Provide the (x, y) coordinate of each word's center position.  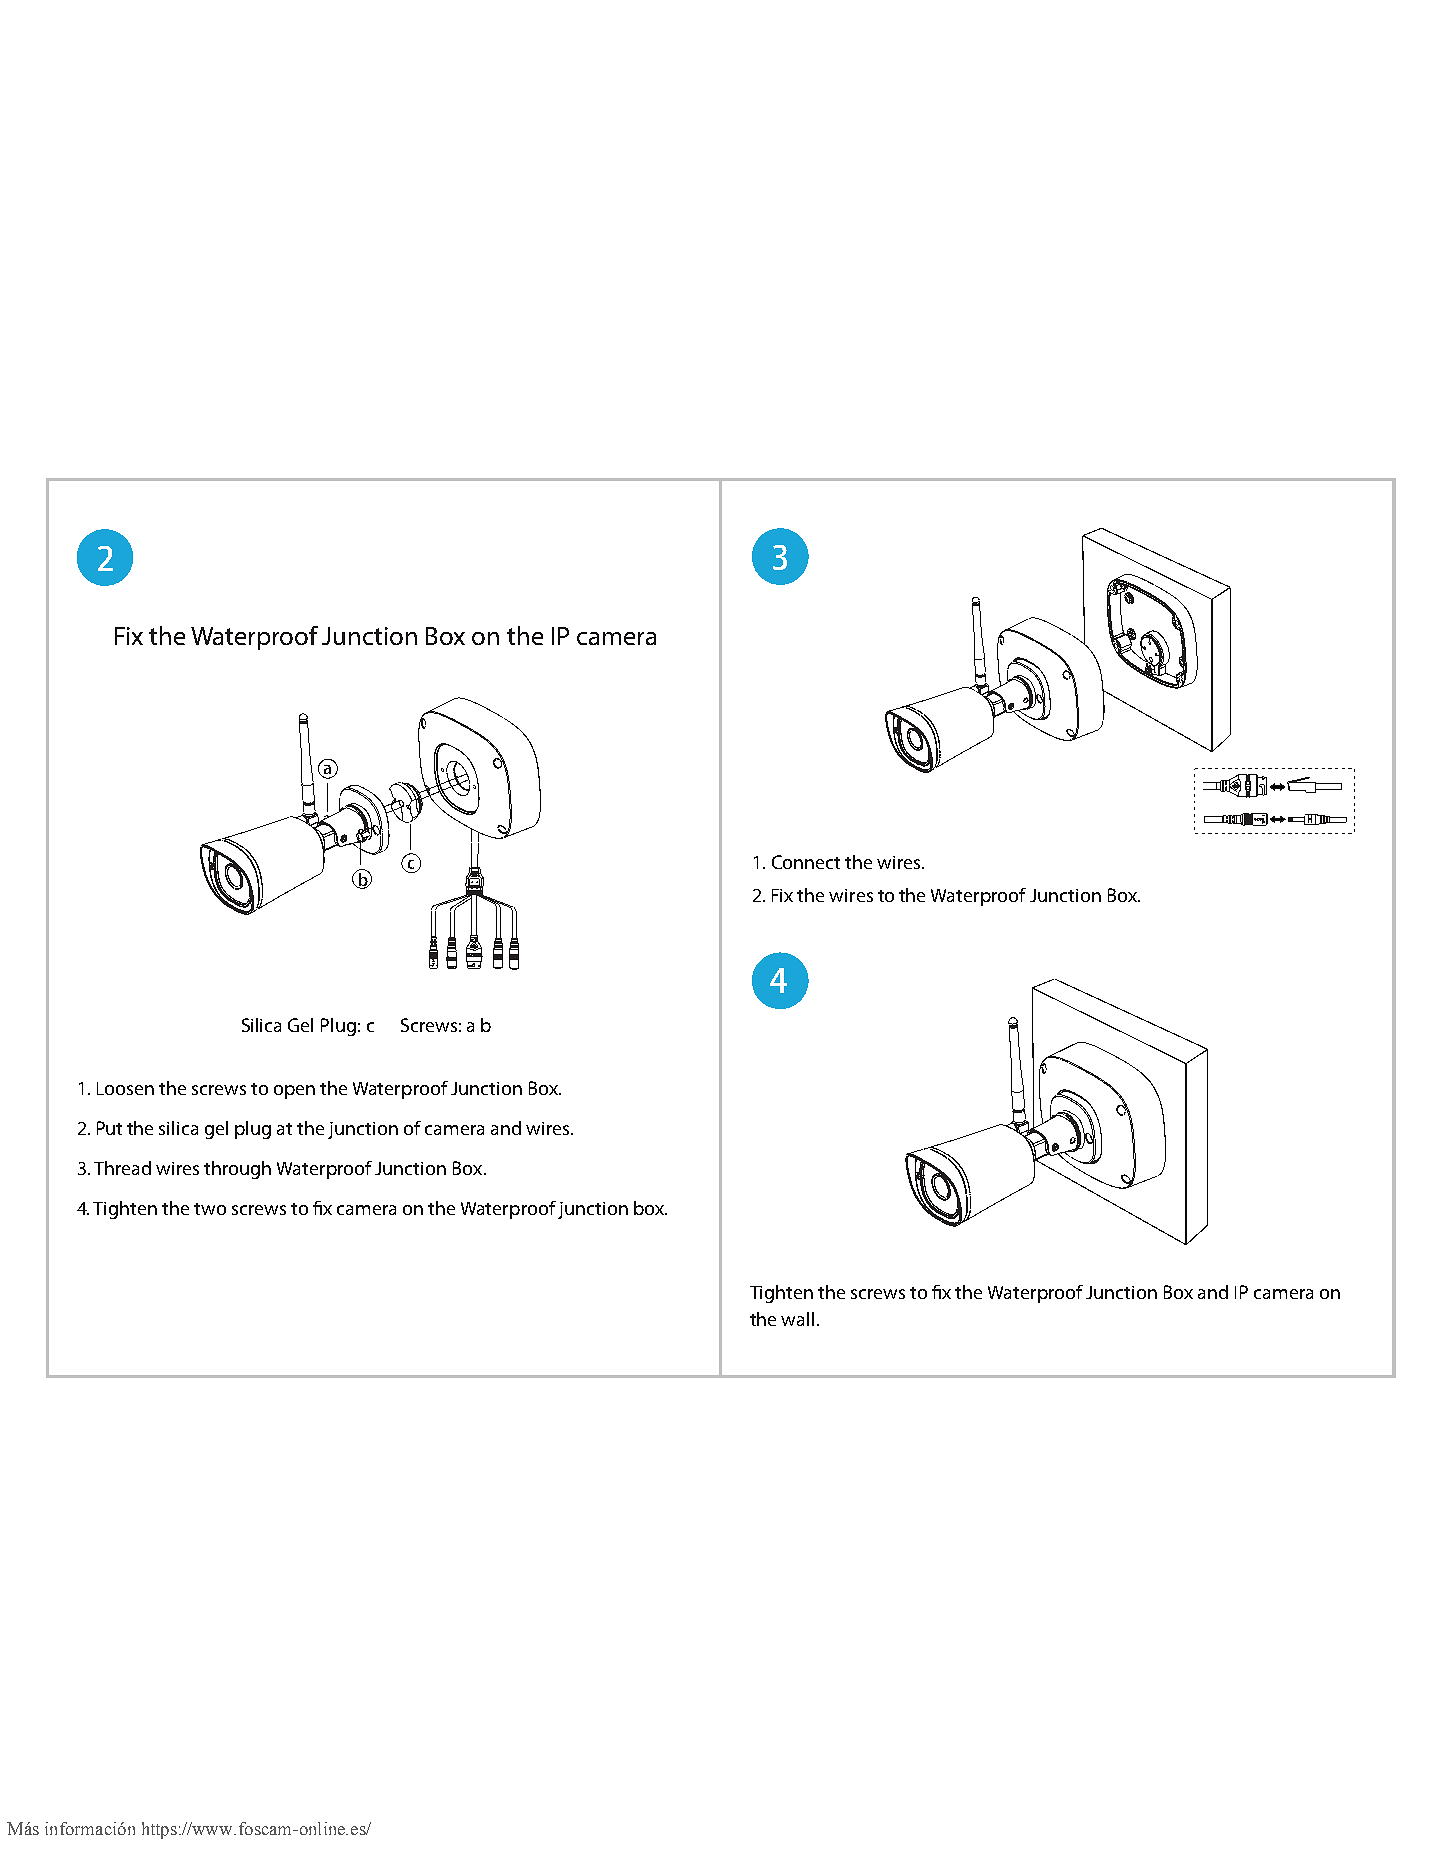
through (237, 1170)
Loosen (125, 1088)
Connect (806, 862)
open (294, 1092)
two (210, 1209)
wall (797, 1319)
